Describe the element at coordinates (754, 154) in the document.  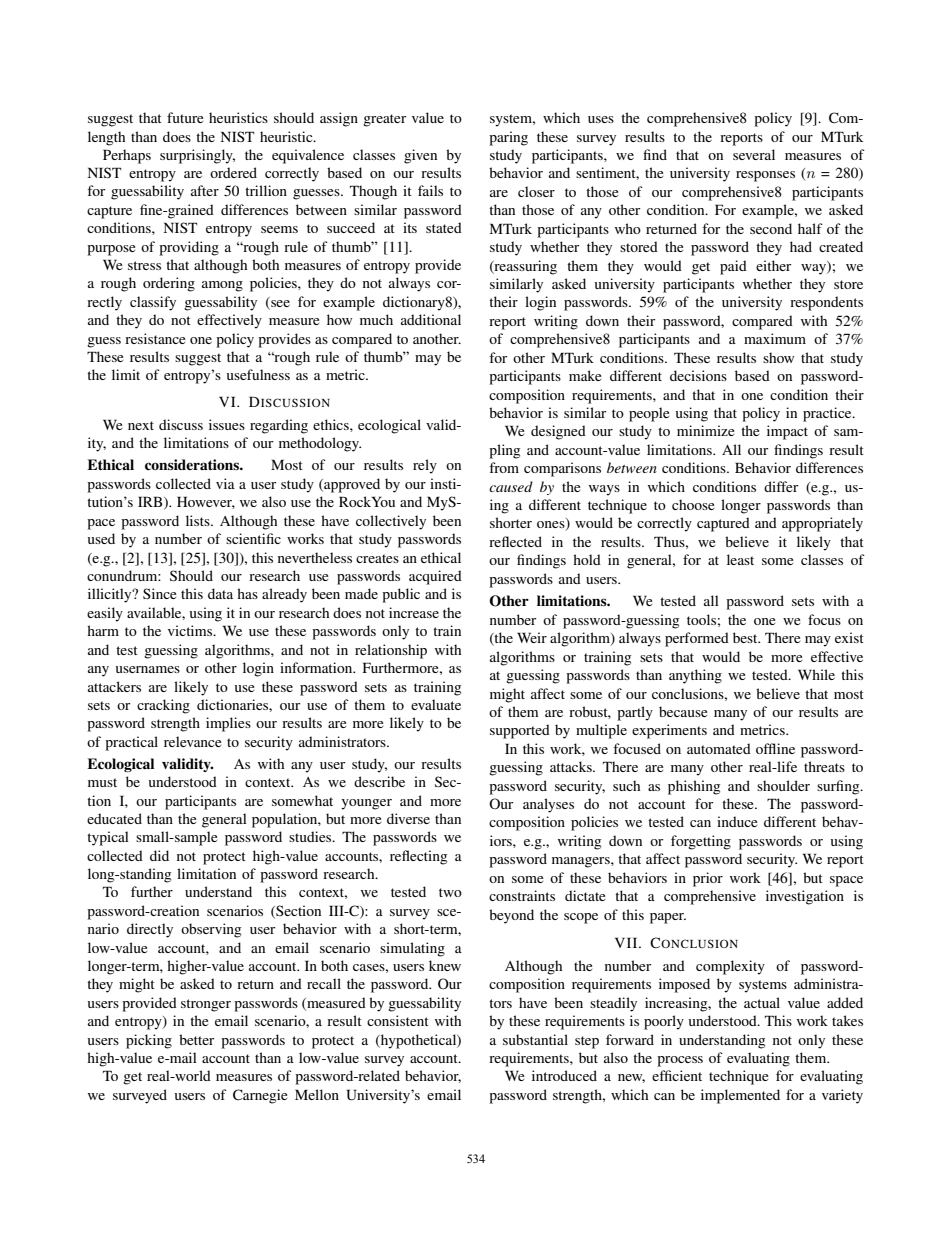
I see `several` at that location.
